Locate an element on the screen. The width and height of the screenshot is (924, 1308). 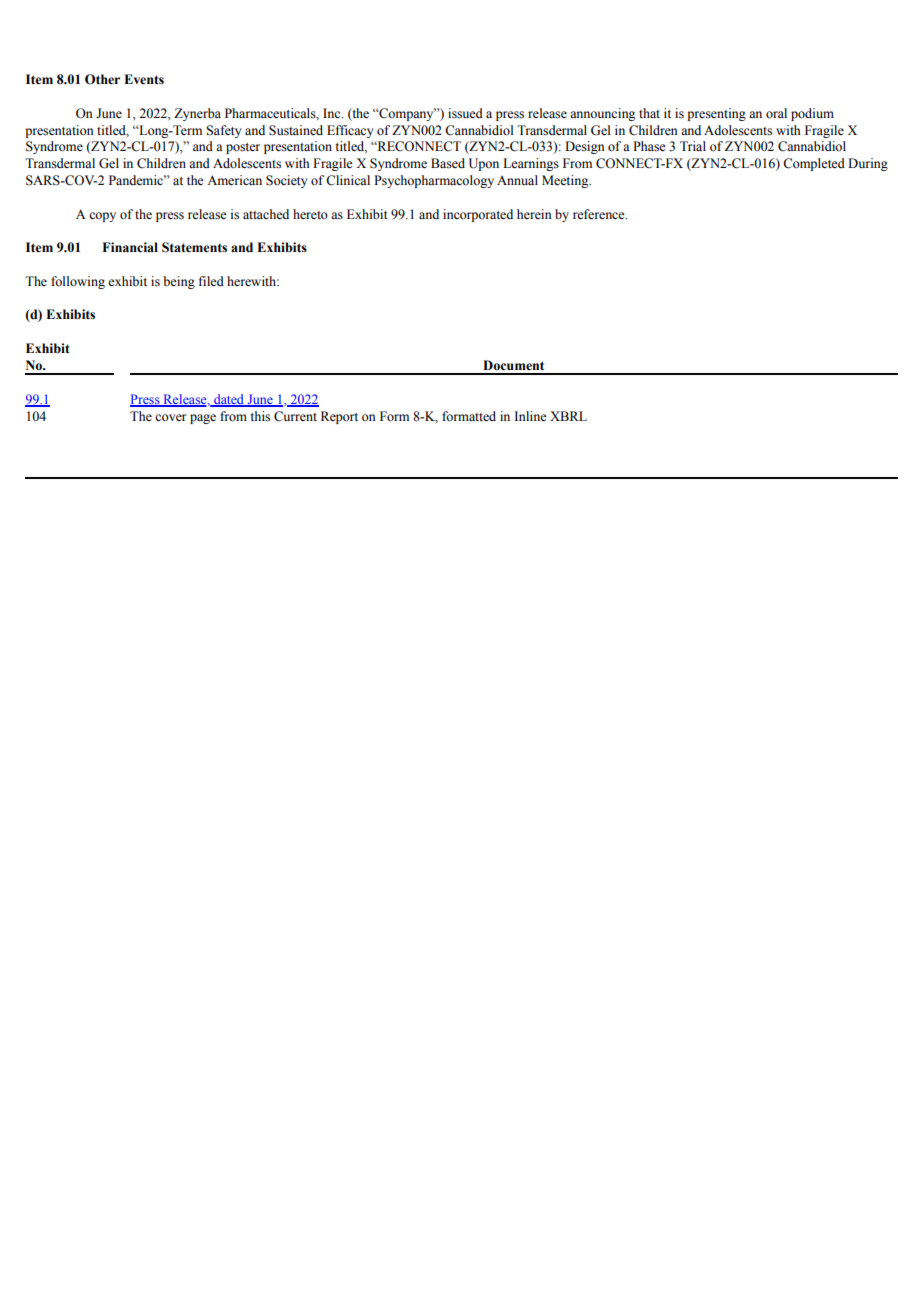
issued is located at coordinates (465, 113).
